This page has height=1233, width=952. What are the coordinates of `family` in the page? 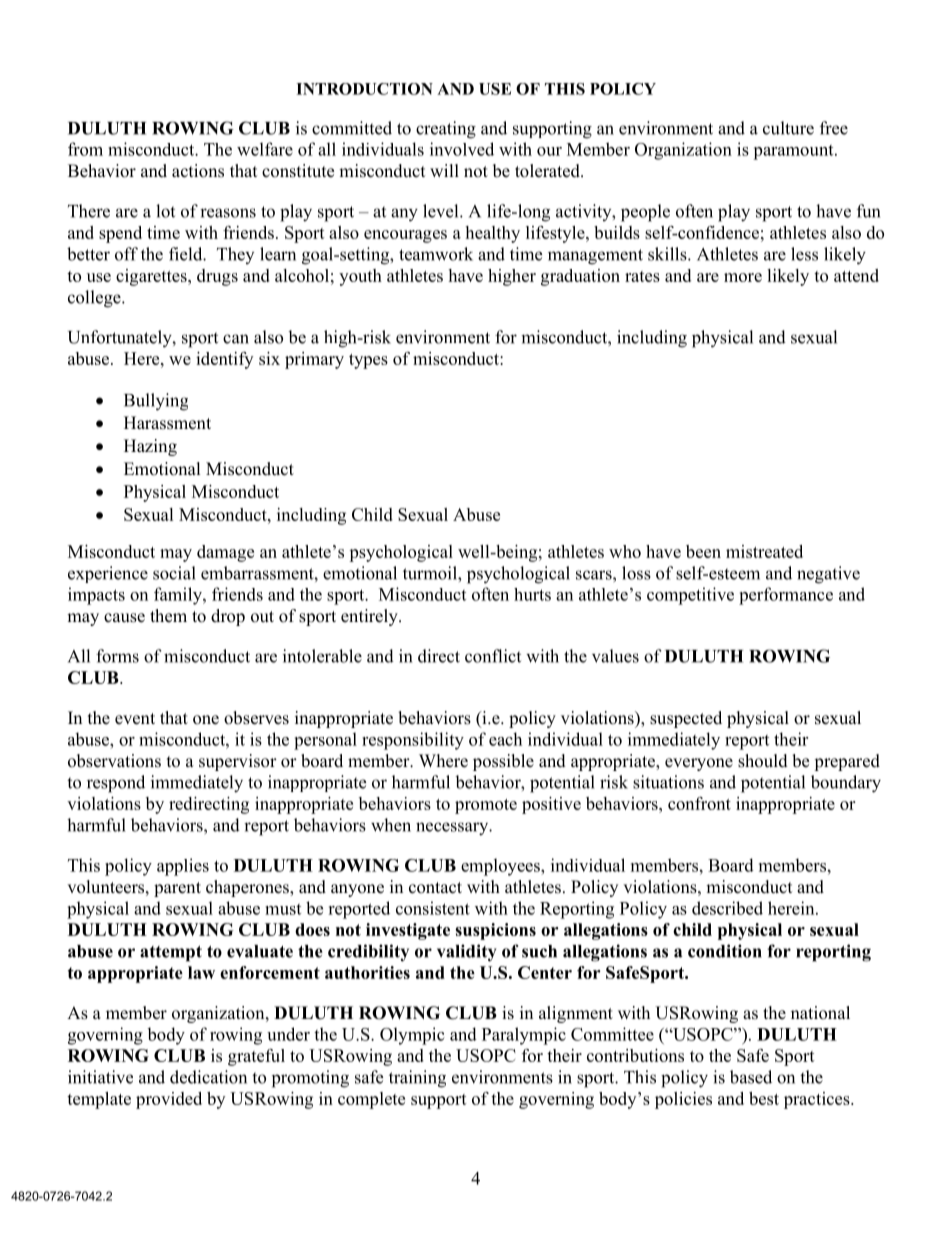 It's located at (179, 596).
